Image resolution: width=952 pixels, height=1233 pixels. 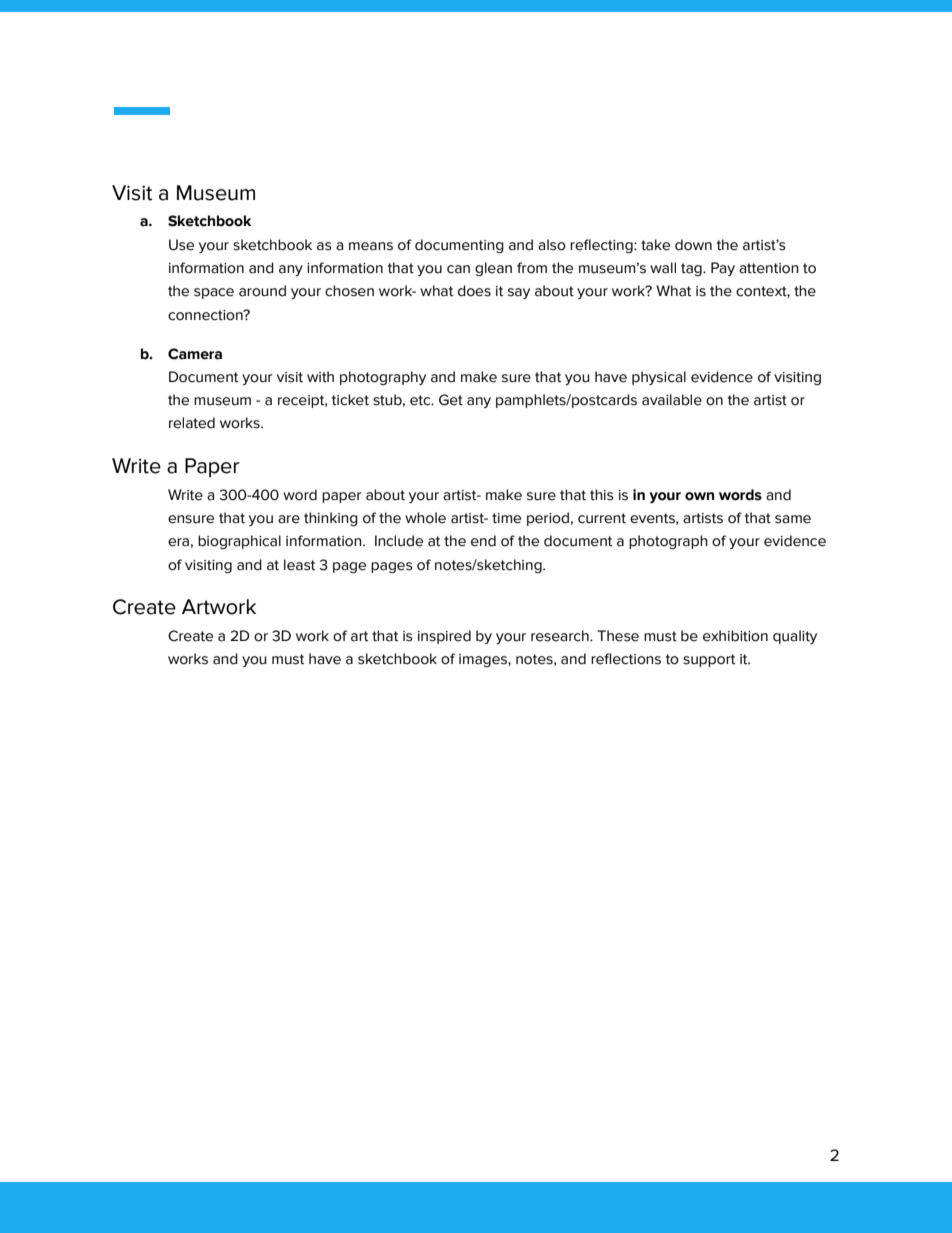 What do you see at coordinates (548, 519) in the screenshot?
I see `period` at bounding box center [548, 519].
